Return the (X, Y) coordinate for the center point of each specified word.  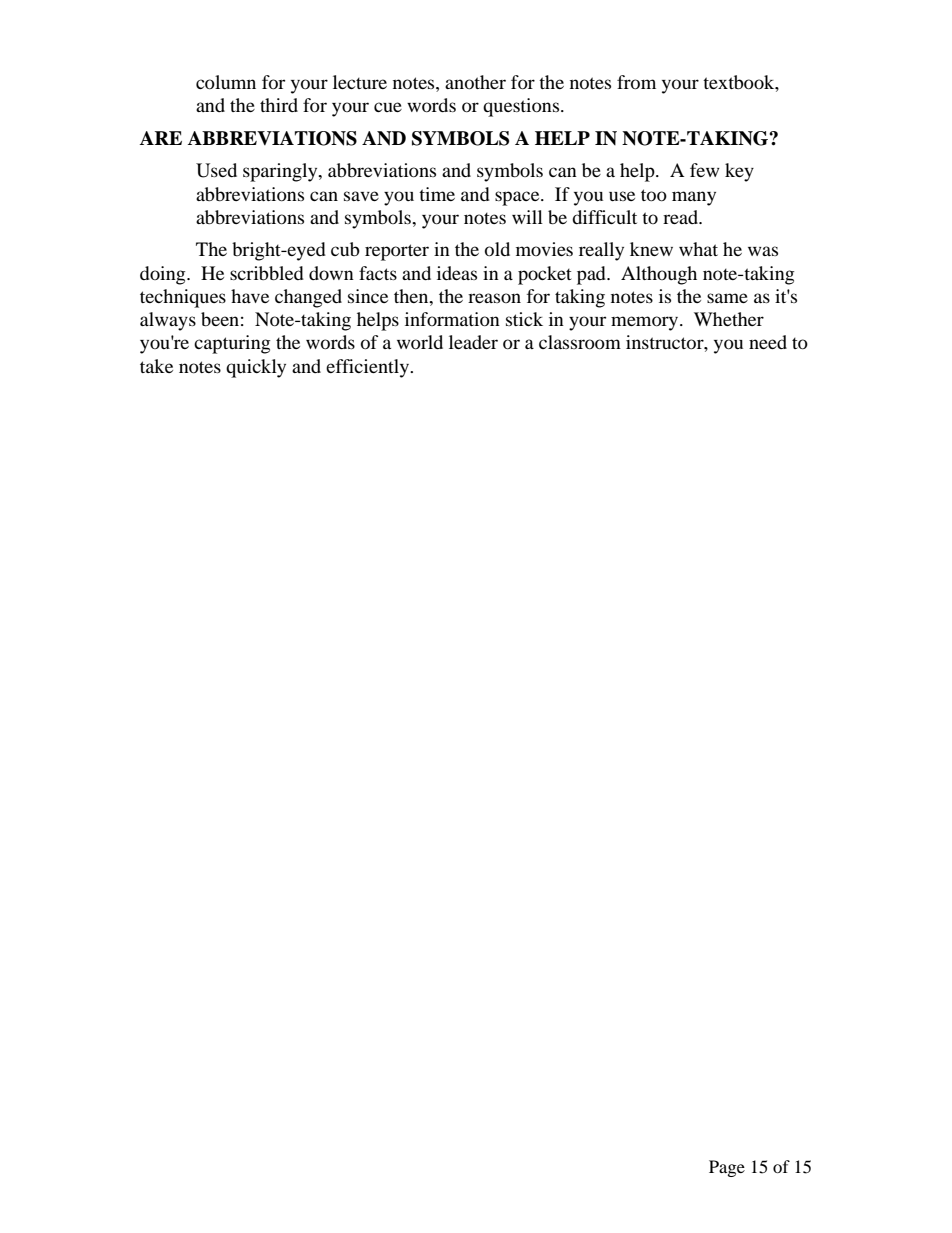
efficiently (369, 368)
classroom (580, 342)
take (156, 366)
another (475, 82)
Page (727, 1168)
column (226, 82)
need (768, 342)
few (705, 170)
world (420, 342)
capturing (232, 344)
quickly (256, 368)
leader (473, 342)
